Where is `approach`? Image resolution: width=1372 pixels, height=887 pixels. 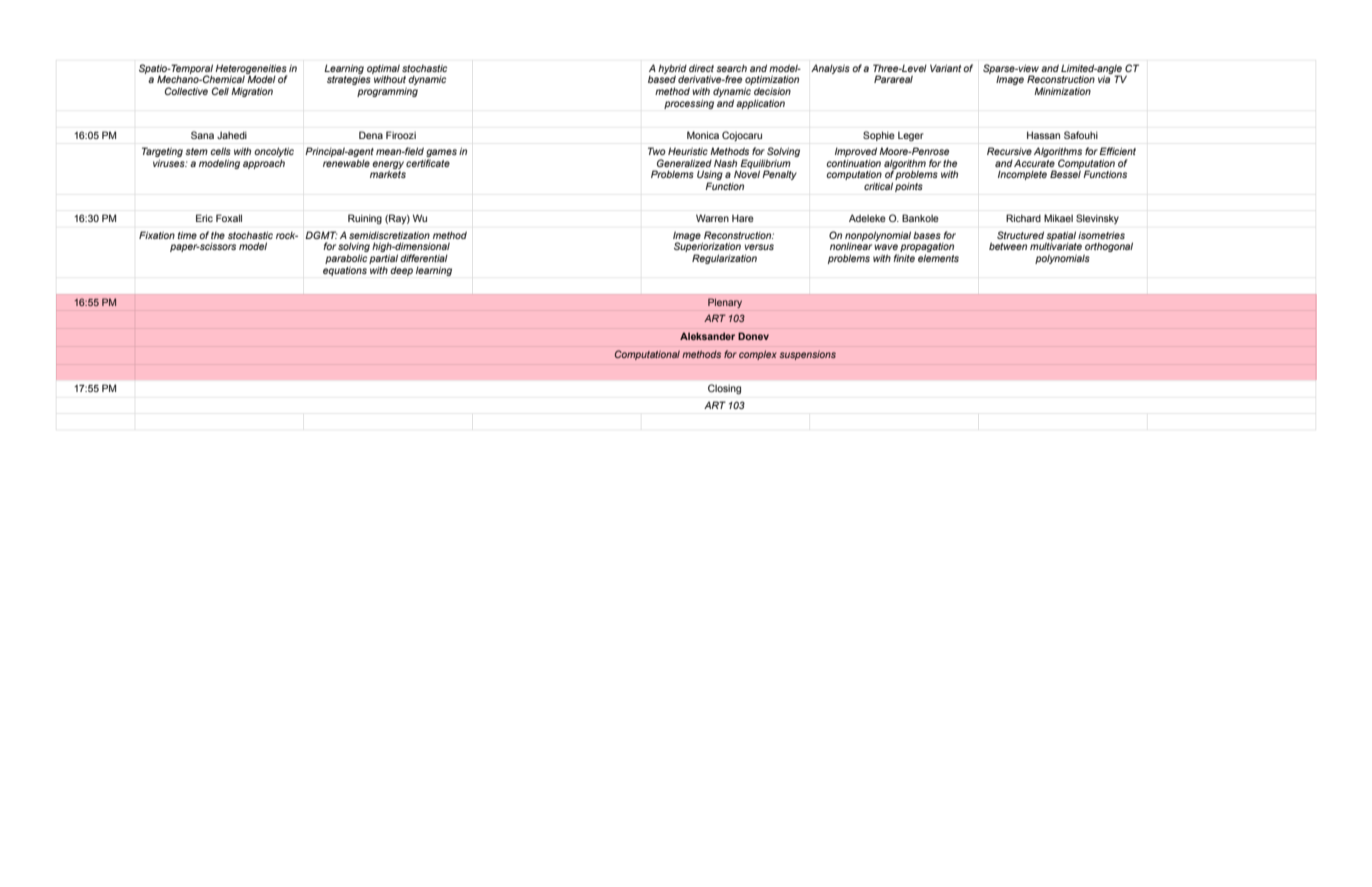
approach is located at coordinates (264, 164).
